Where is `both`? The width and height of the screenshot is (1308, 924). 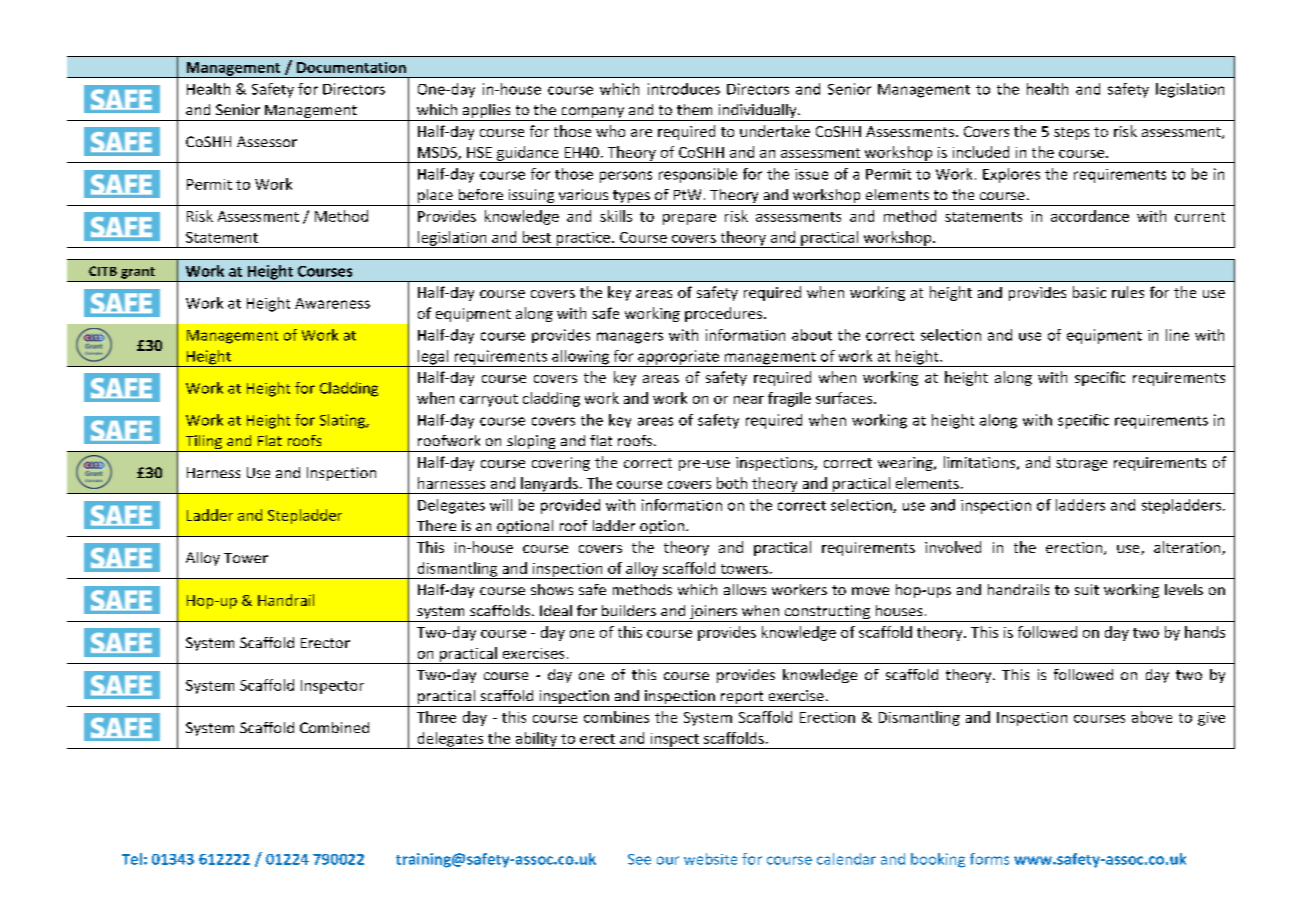
both is located at coordinates (732, 483).
